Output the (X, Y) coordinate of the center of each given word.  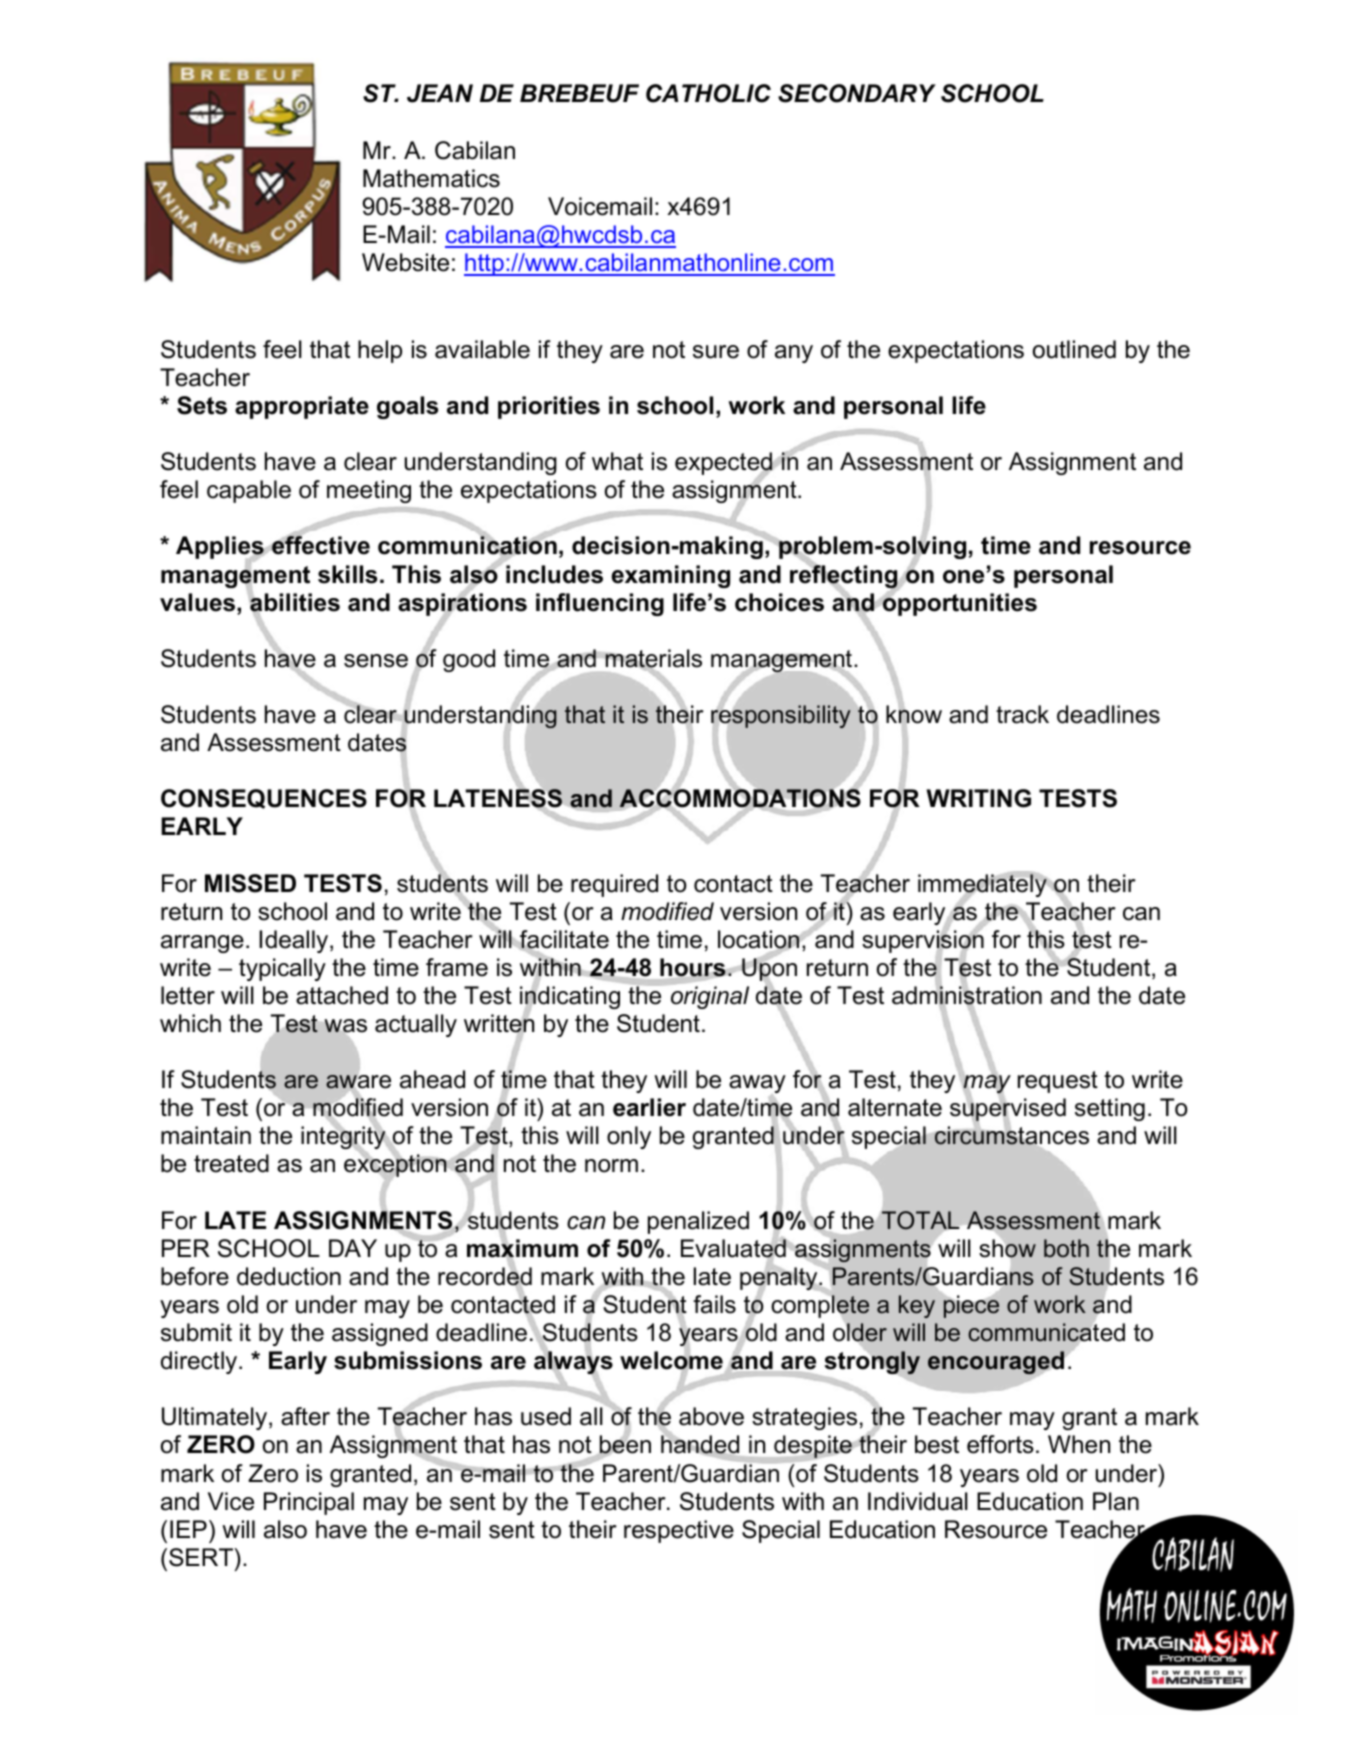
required (614, 885)
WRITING (979, 798)
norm (611, 1166)
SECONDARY (857, 93)
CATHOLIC (708, 93)
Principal (309, 1503)
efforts (1000, 1444)
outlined (1074, 349)
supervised (1008, 1110)
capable (249, 491)
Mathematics (431, 178)
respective (679, 1531)
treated (231, 1163)
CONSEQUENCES (264, 799)
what (617, 461)
